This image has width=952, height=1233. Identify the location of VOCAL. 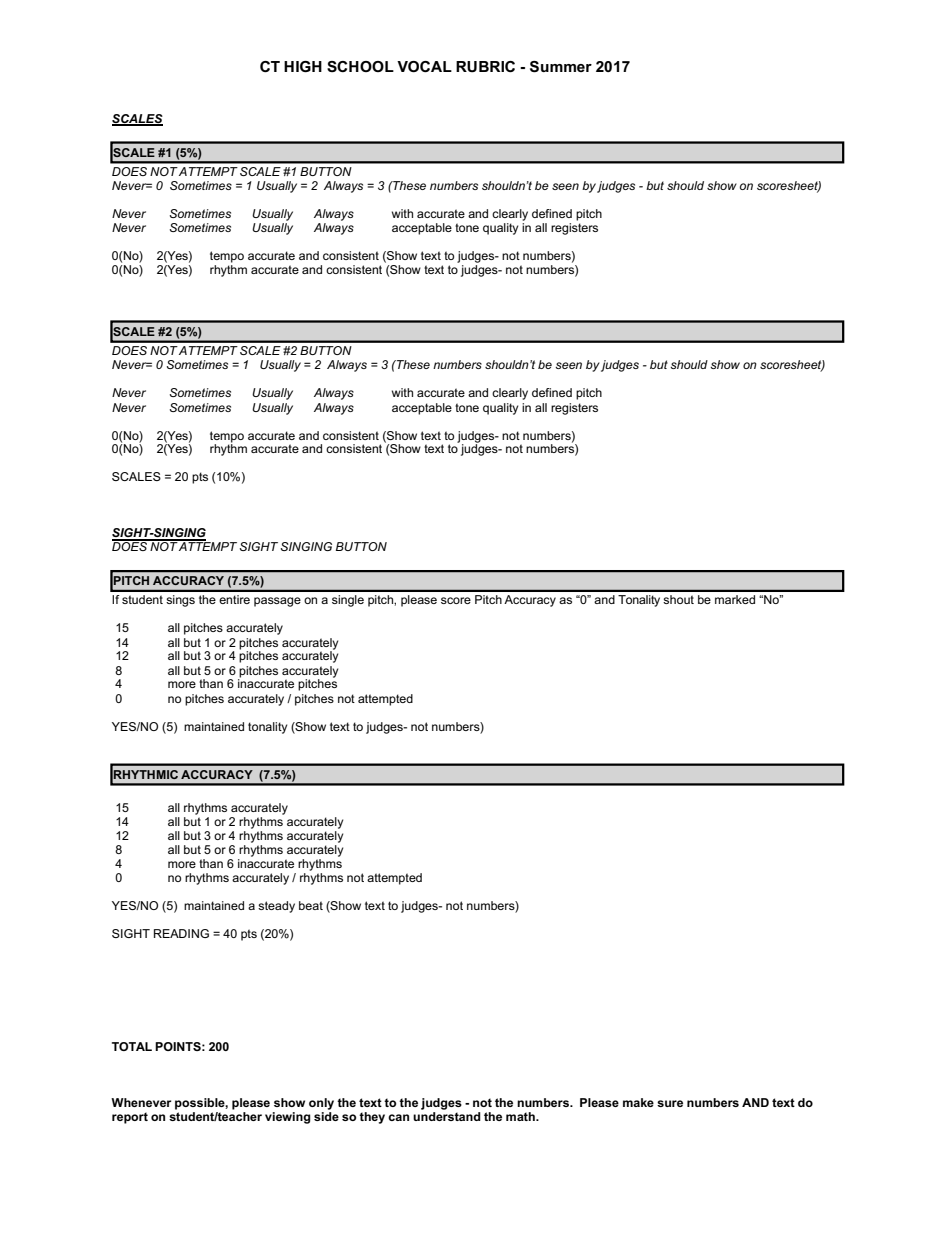
(424, 66).
